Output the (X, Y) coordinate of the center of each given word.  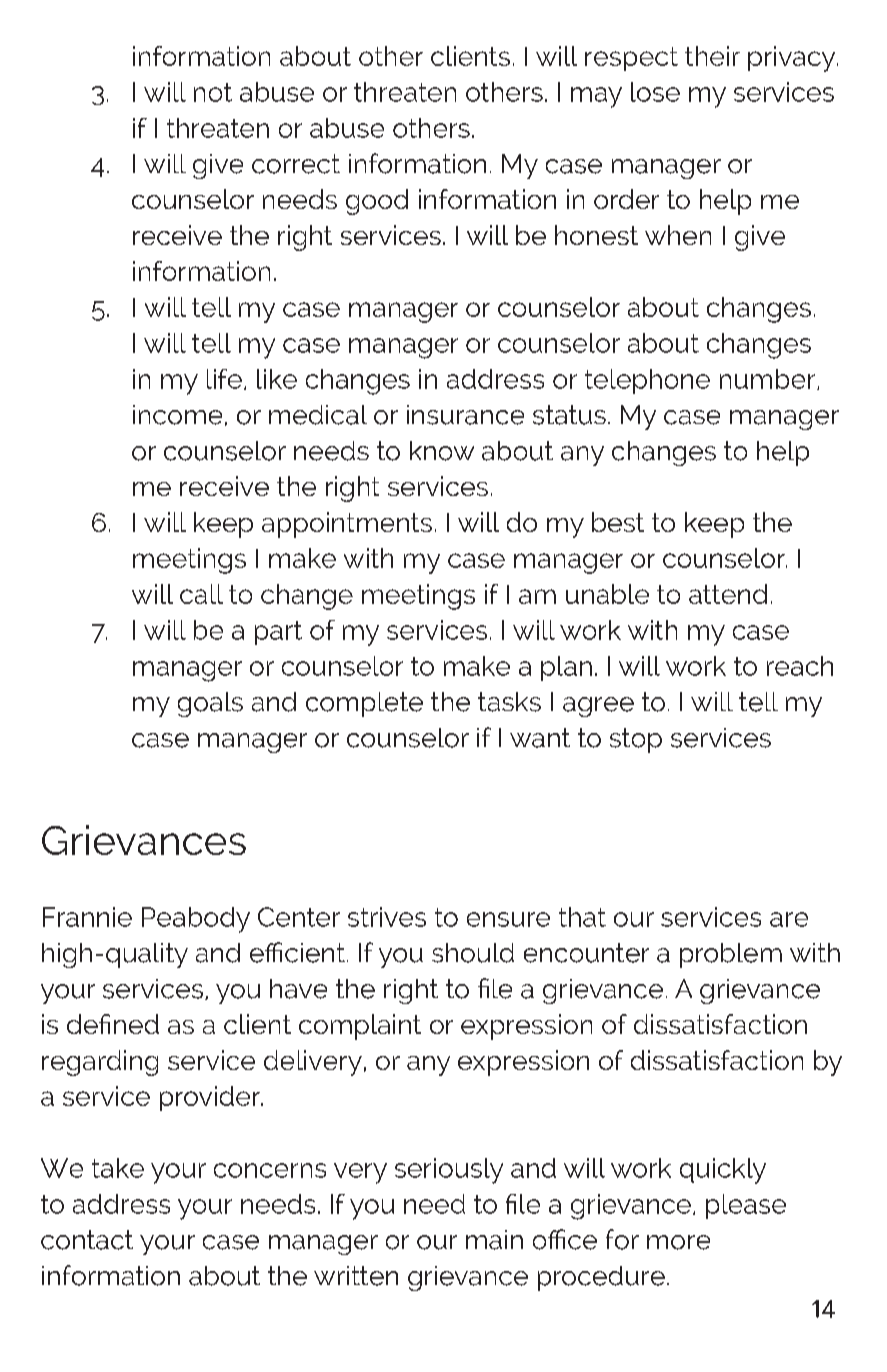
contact (87, 1240)
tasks (509, 702)
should (473, 953)
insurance (465, 415)
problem (731, 955)
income (177, 415)
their (712, 56)
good (377, 202)
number (769, 379)
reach (800, 666)
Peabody (196, 920)
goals (210, 704)
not (213, 92)
